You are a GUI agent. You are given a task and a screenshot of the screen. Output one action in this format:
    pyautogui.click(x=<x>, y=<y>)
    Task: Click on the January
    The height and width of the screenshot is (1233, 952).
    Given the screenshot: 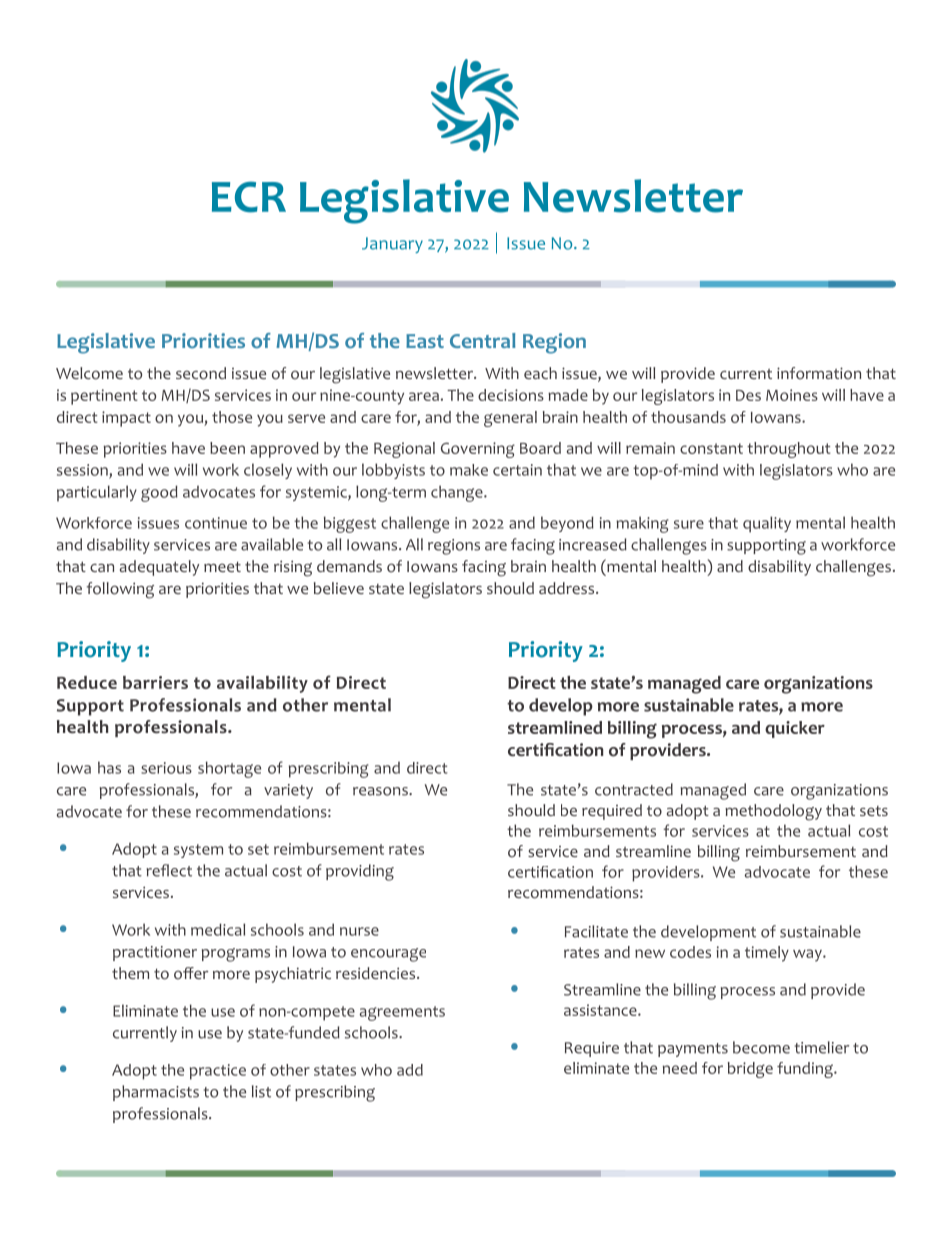 What is the action you would take?
    pyautogui.click(x=392, y=245)
